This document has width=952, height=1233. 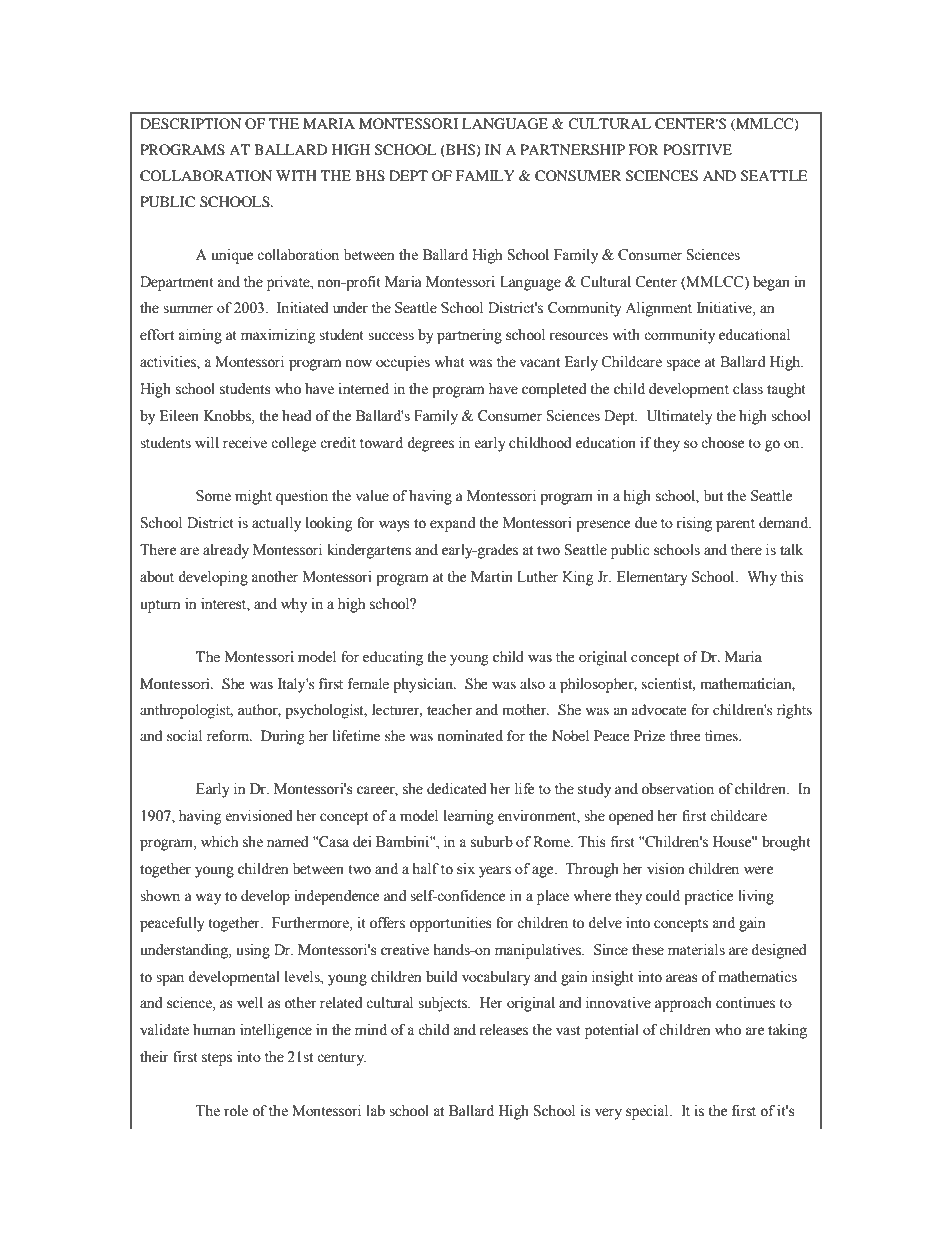 What do you see at coordinates (572, 150) in the document?
I see `PARTNERSHIP` at bounding box center [572, 150].
